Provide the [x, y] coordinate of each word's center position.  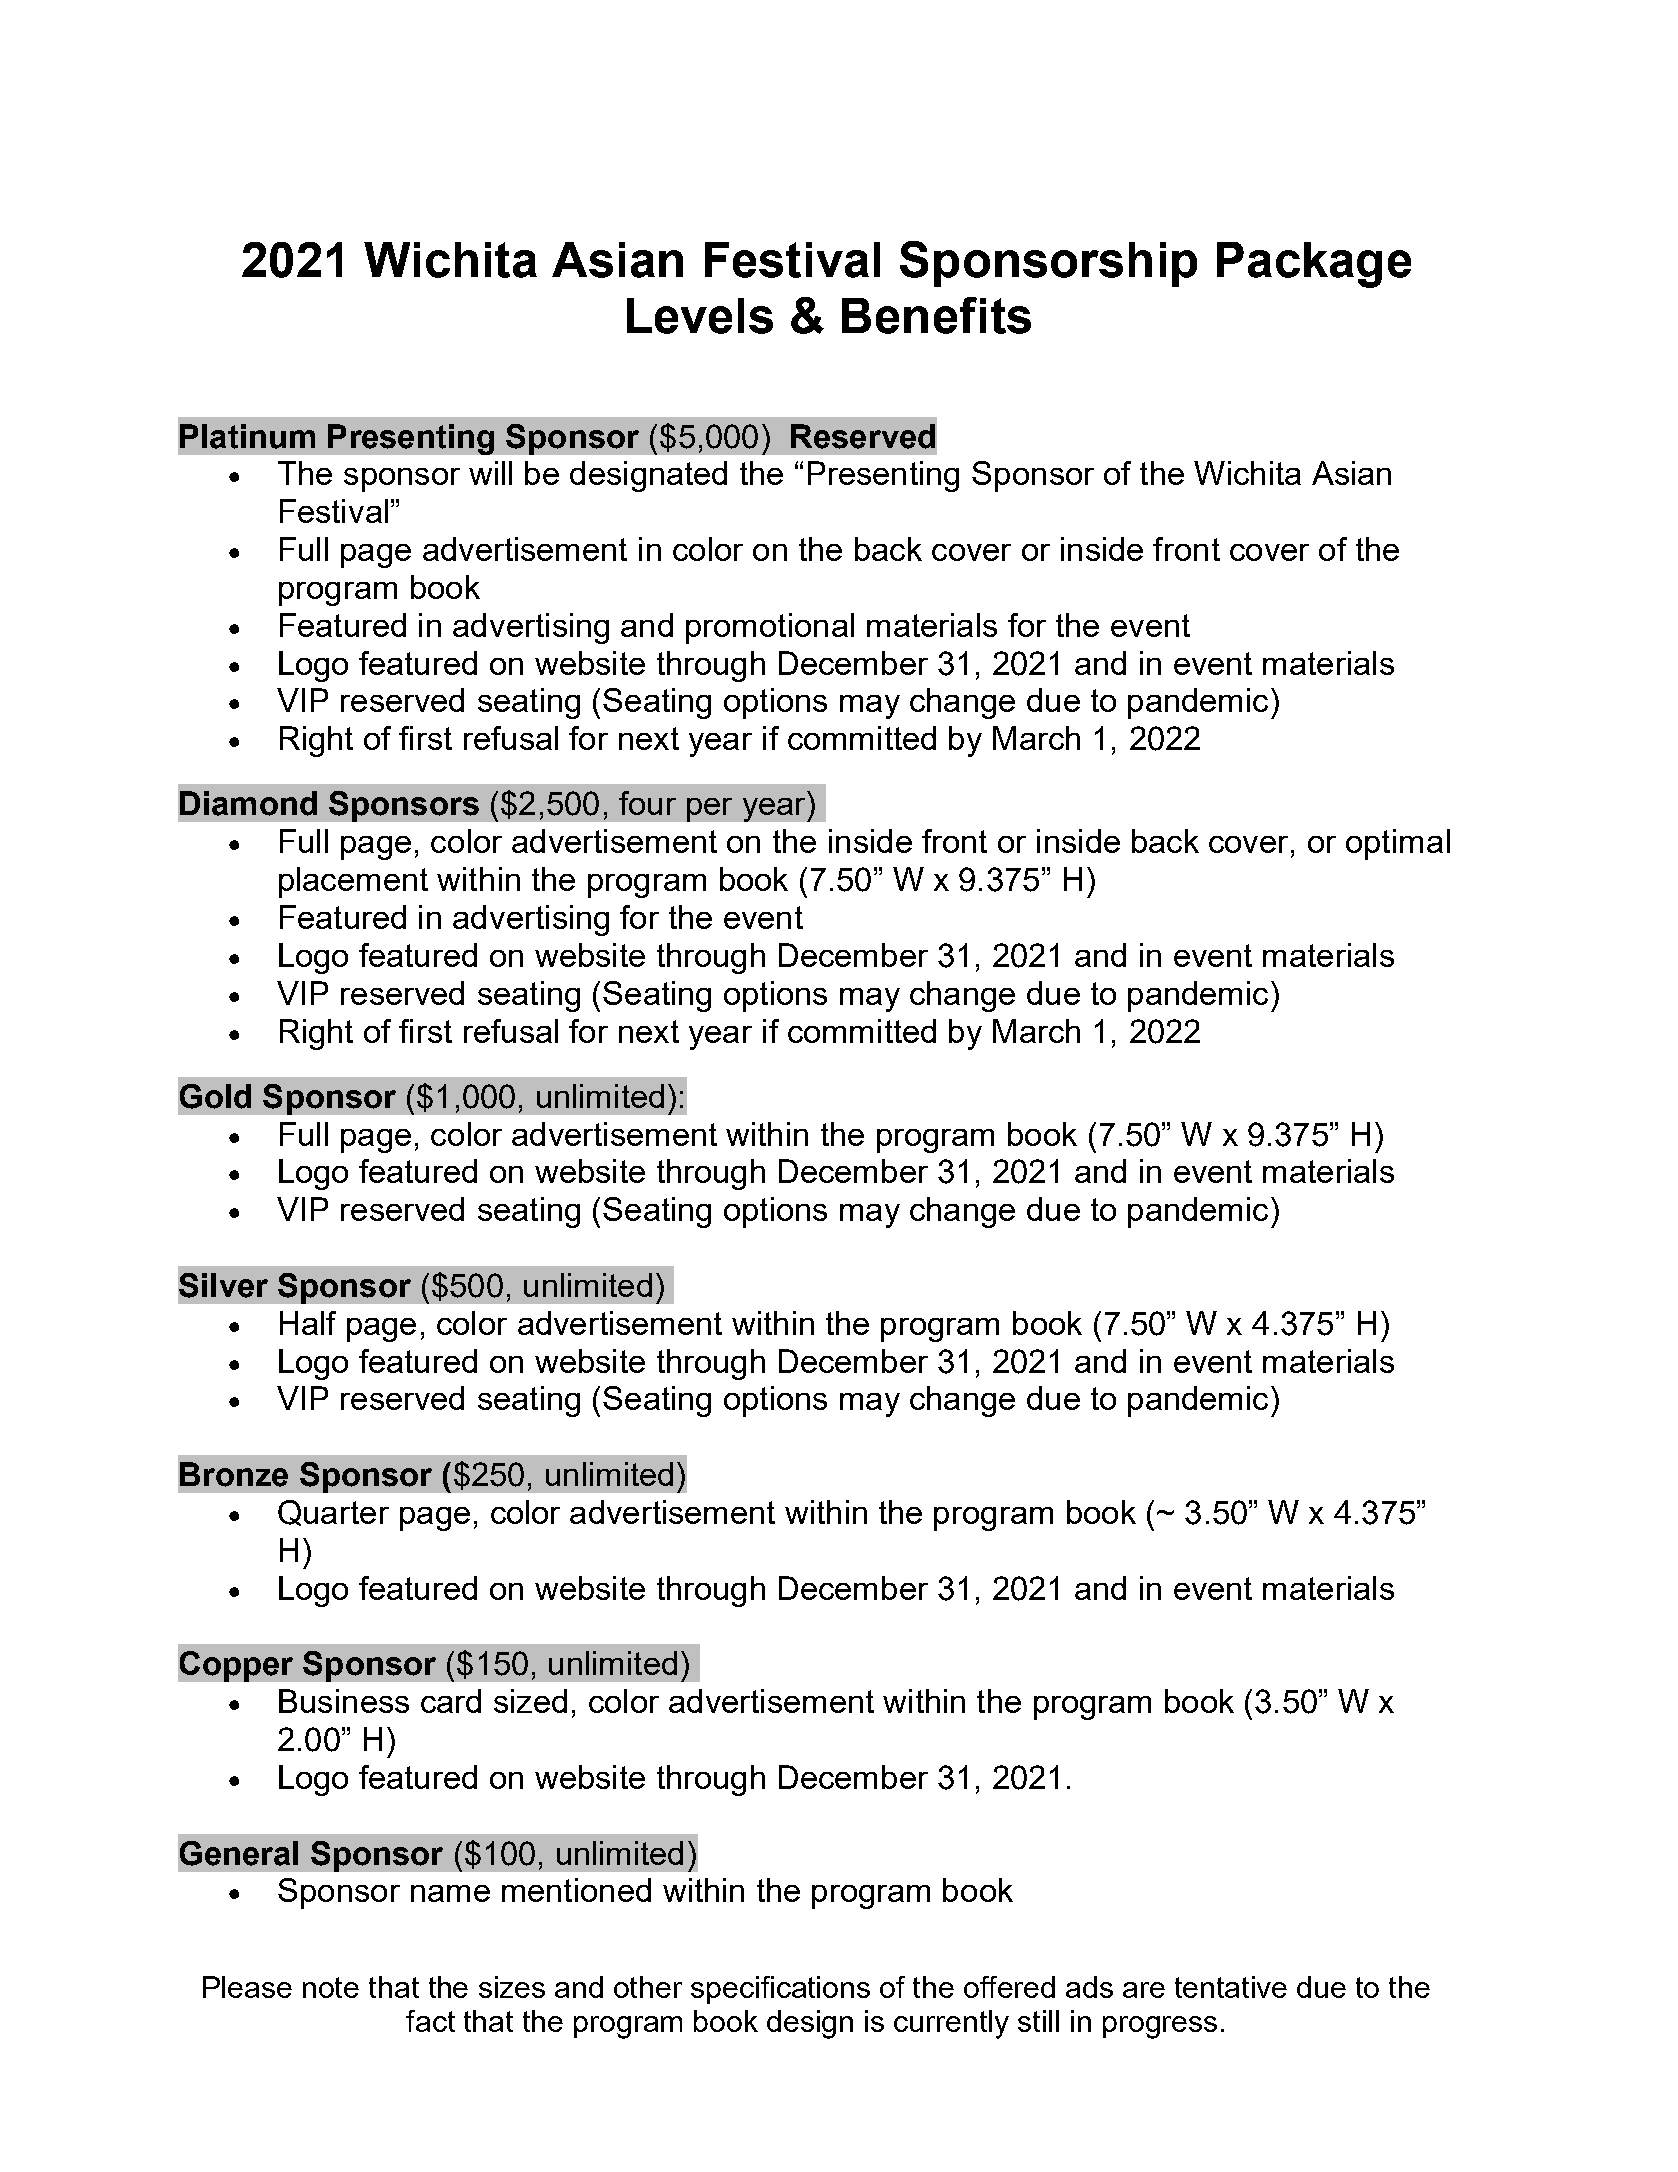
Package [1314, 265]
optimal [1398, 844]
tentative [1231, 1987]
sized [530, 1701]
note [331, 1987]
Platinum [247, 436]
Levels [700, 316]
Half [308, 1323]
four [647, 803]
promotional [770, 628]
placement [353, 882]
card [451, 1701]
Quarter [333, 1513]
